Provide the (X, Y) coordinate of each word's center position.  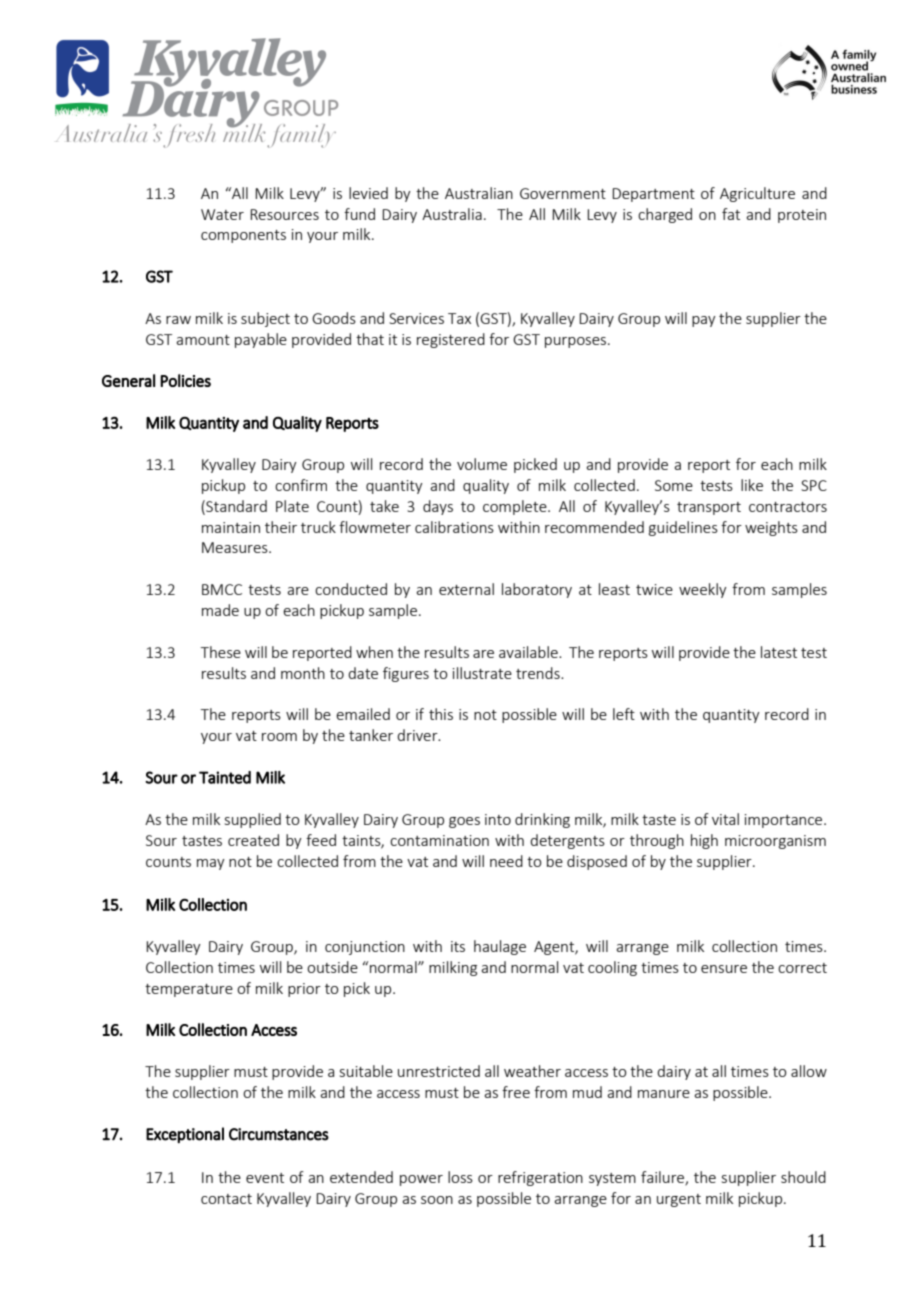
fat (731, 214)
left (624, 714)
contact (226, 1199)
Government (563, 193)
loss (460, 1177)
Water (222, 214)
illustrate (482, 673)
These (221, 652)
